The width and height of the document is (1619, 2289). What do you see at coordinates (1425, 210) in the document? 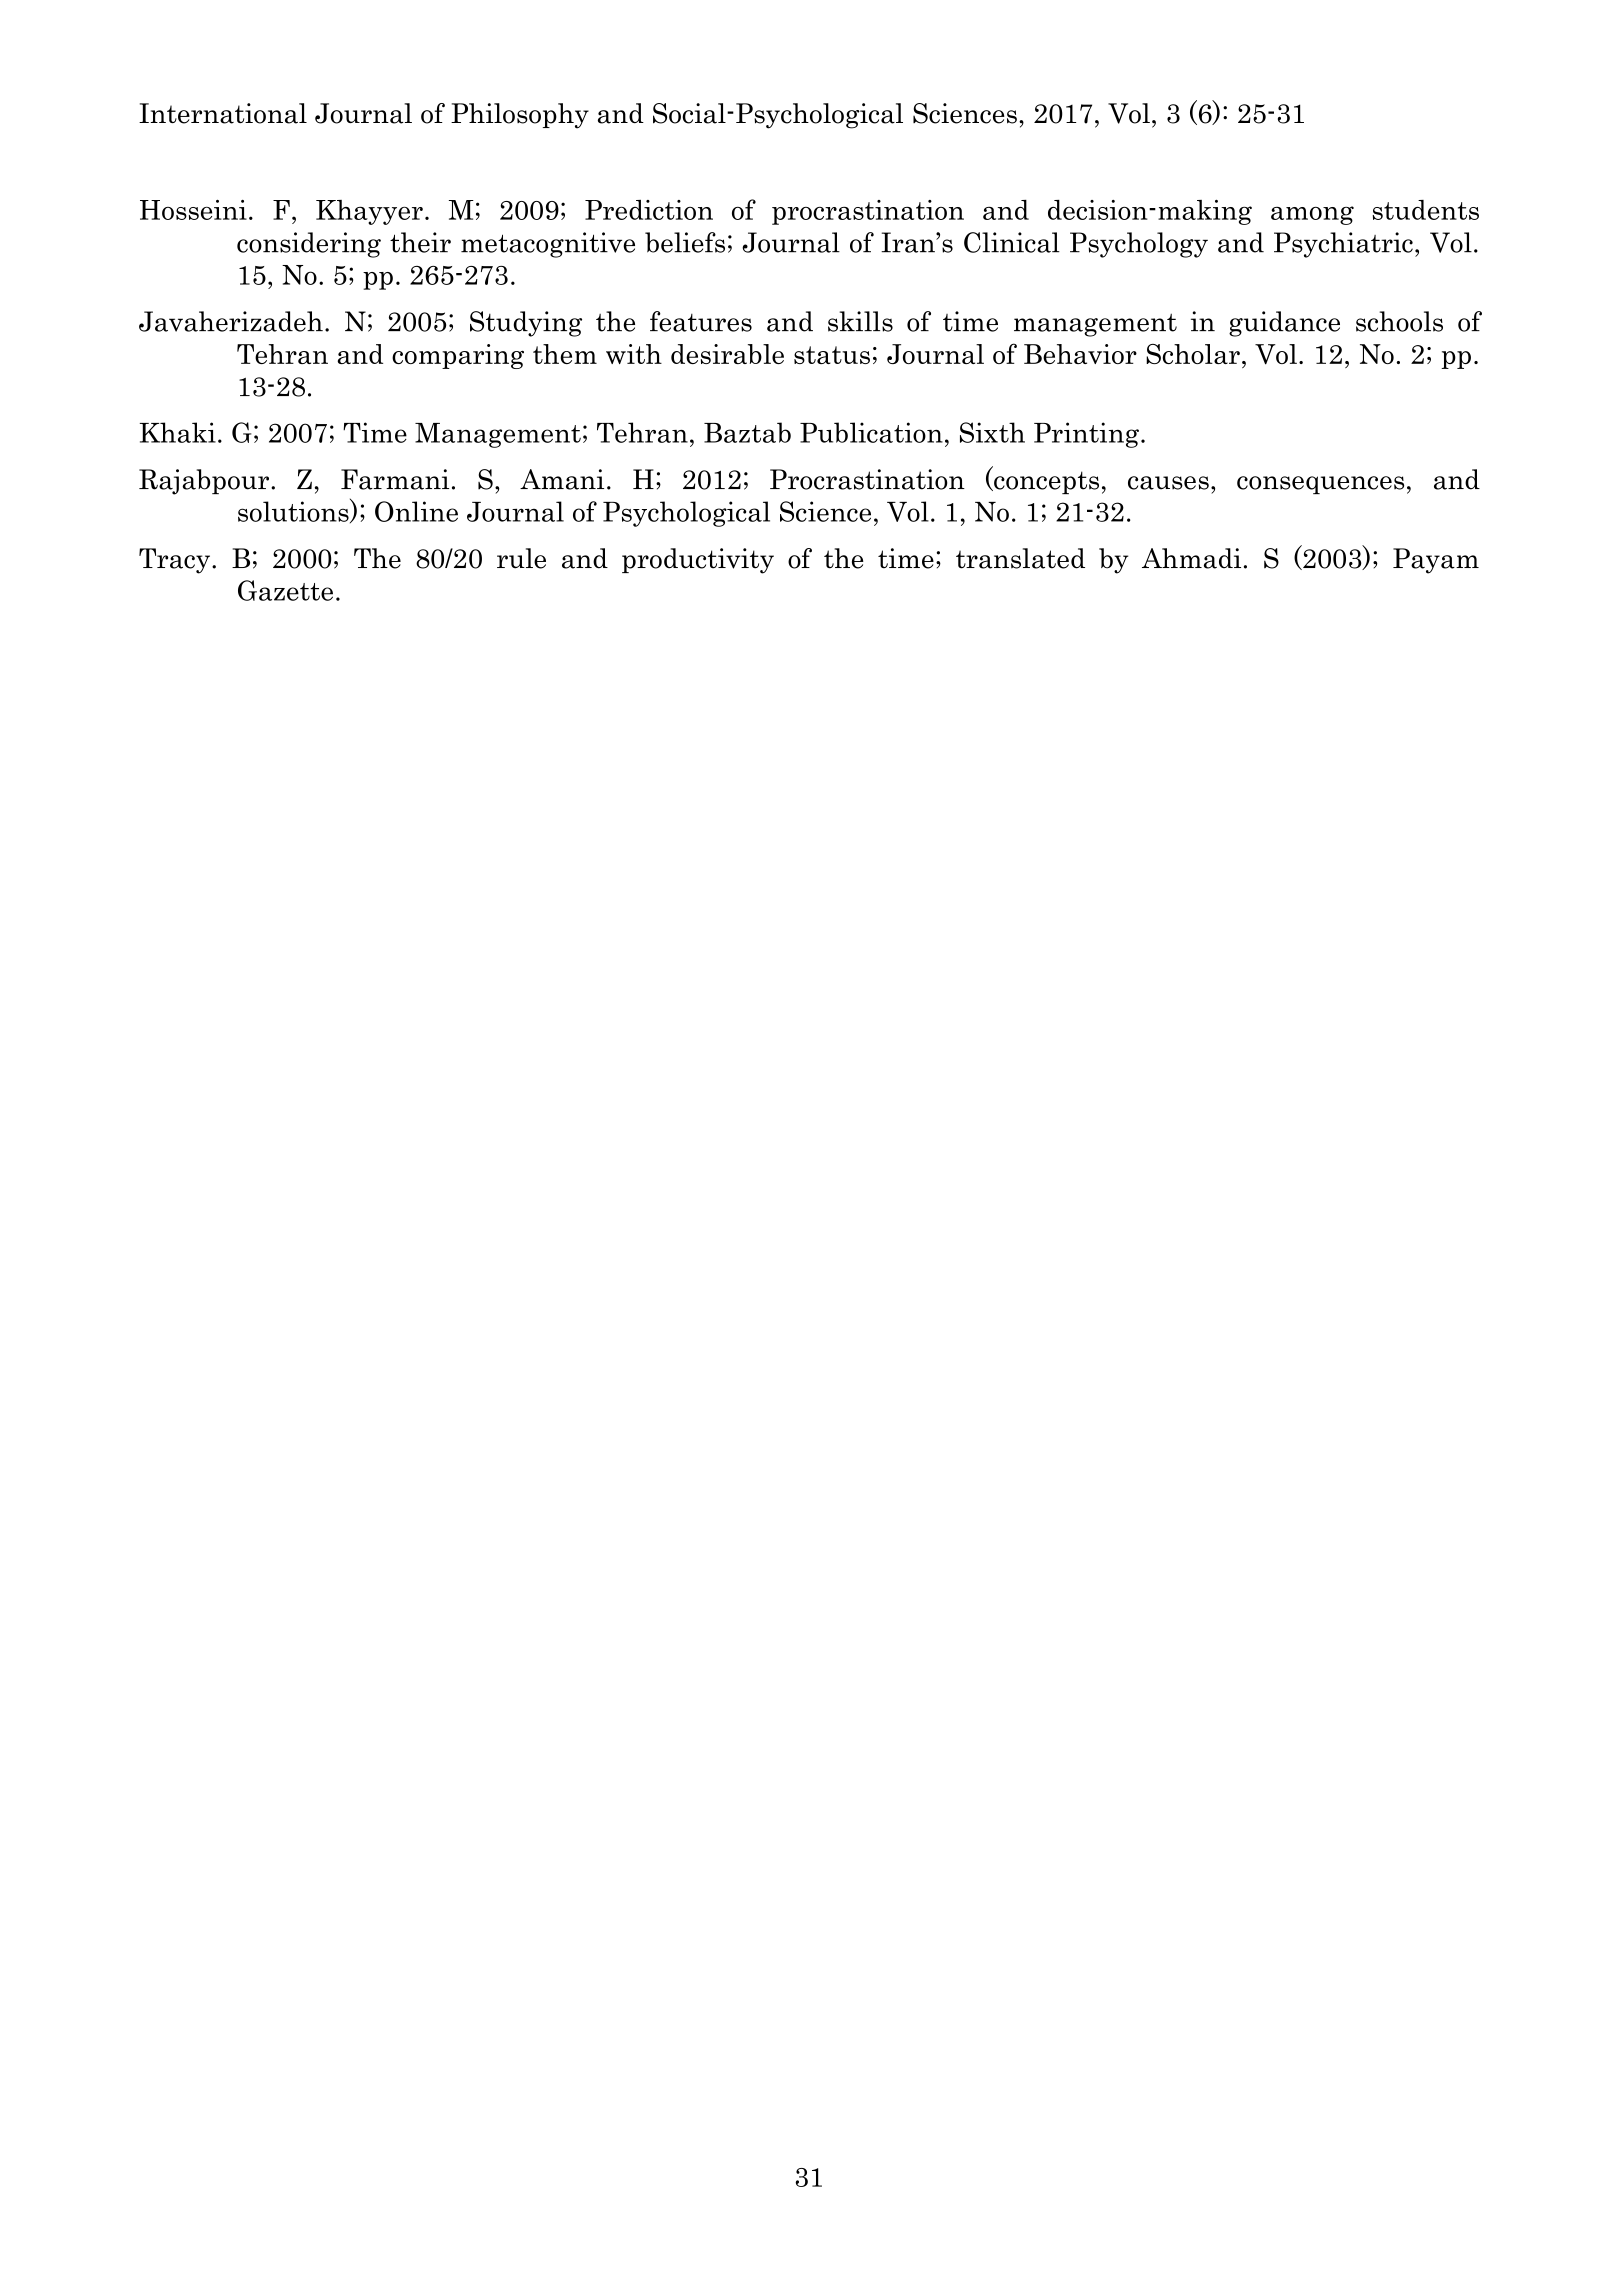
I see `students` at bounding box center [1425, 210].
